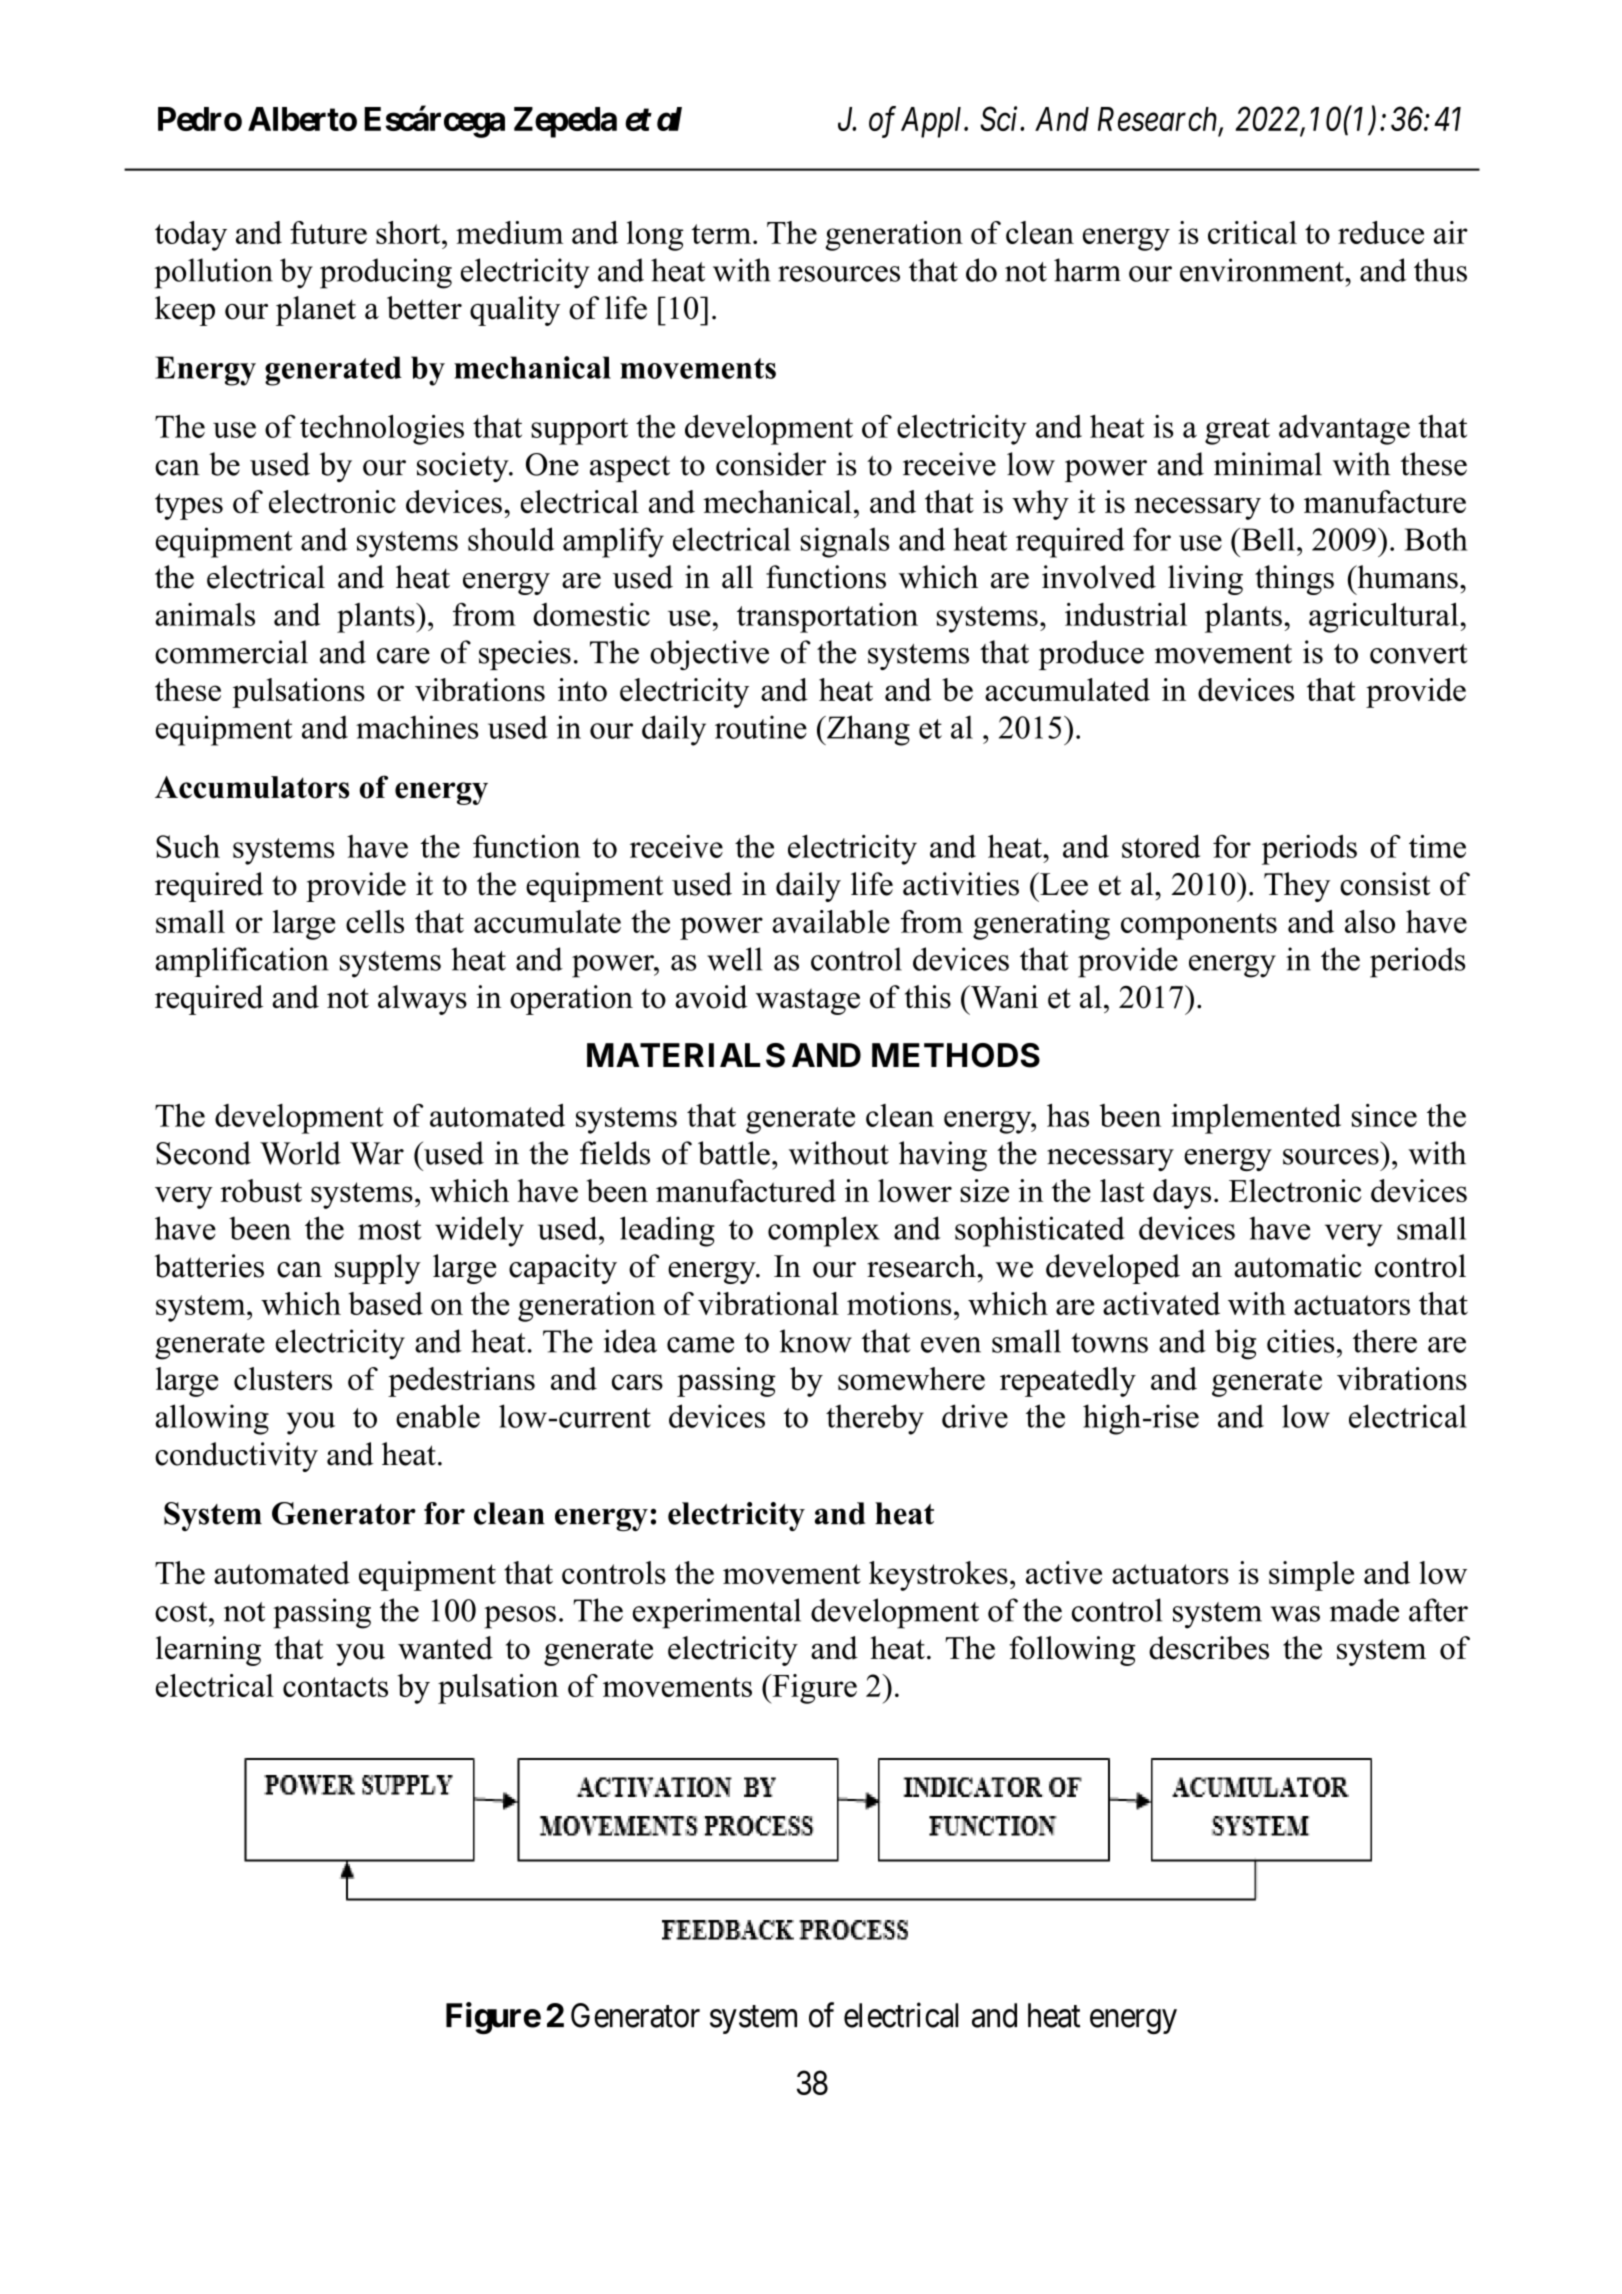  What do you see at coordinates (283, 1378) in the page?
I see `clusters` at bounding box center [283, 1378].
